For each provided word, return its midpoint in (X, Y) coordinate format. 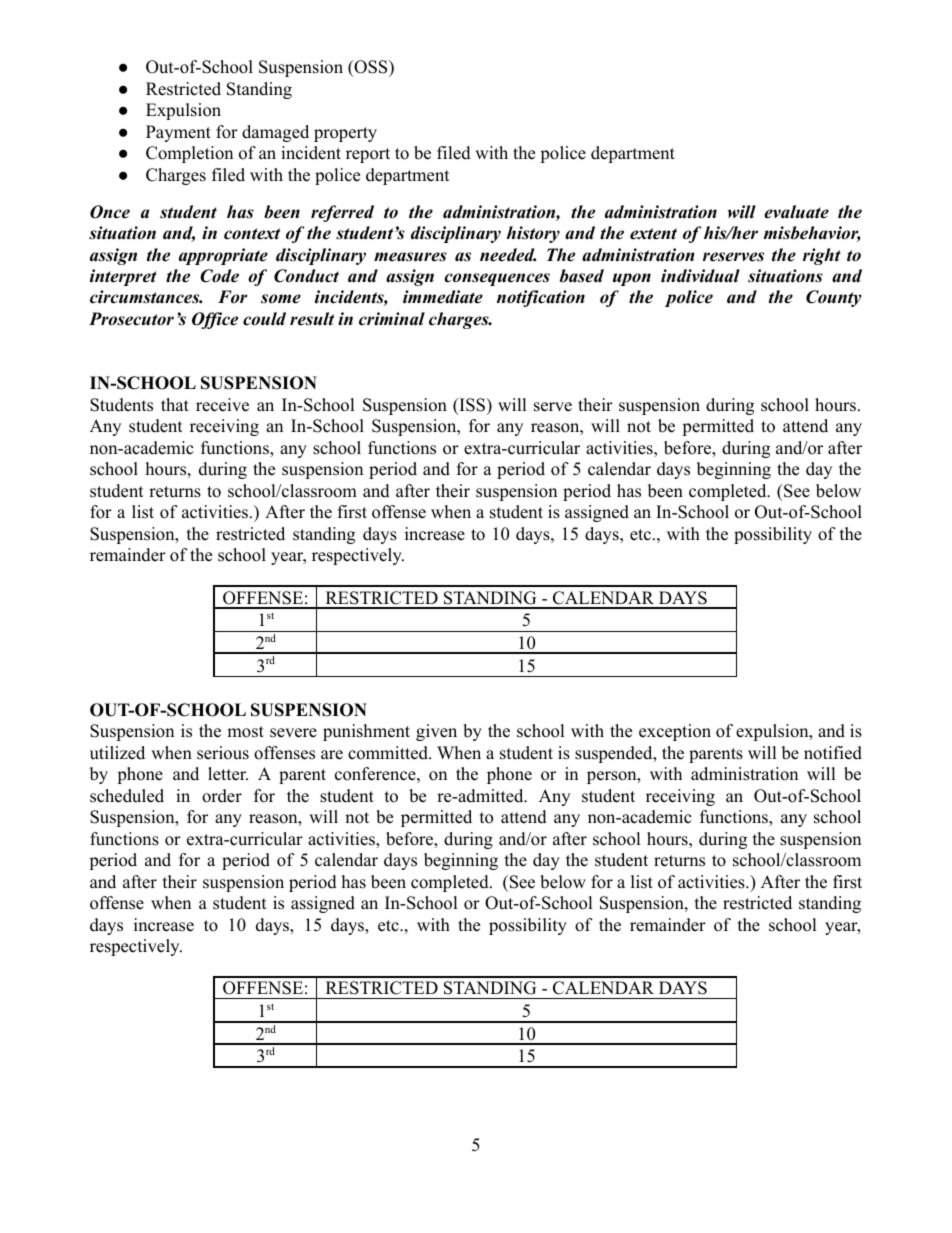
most (245, 732)
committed (389, 753)
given (436, 732)
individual (700, 276)
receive (222, 405)
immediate (443, 297)
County (833, 298)
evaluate (796, 212)
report (368, 155)
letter (228, 774)
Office (215, 320)
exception (675, 732)
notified (833, 753)
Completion (189, 154)
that (175, 404)
